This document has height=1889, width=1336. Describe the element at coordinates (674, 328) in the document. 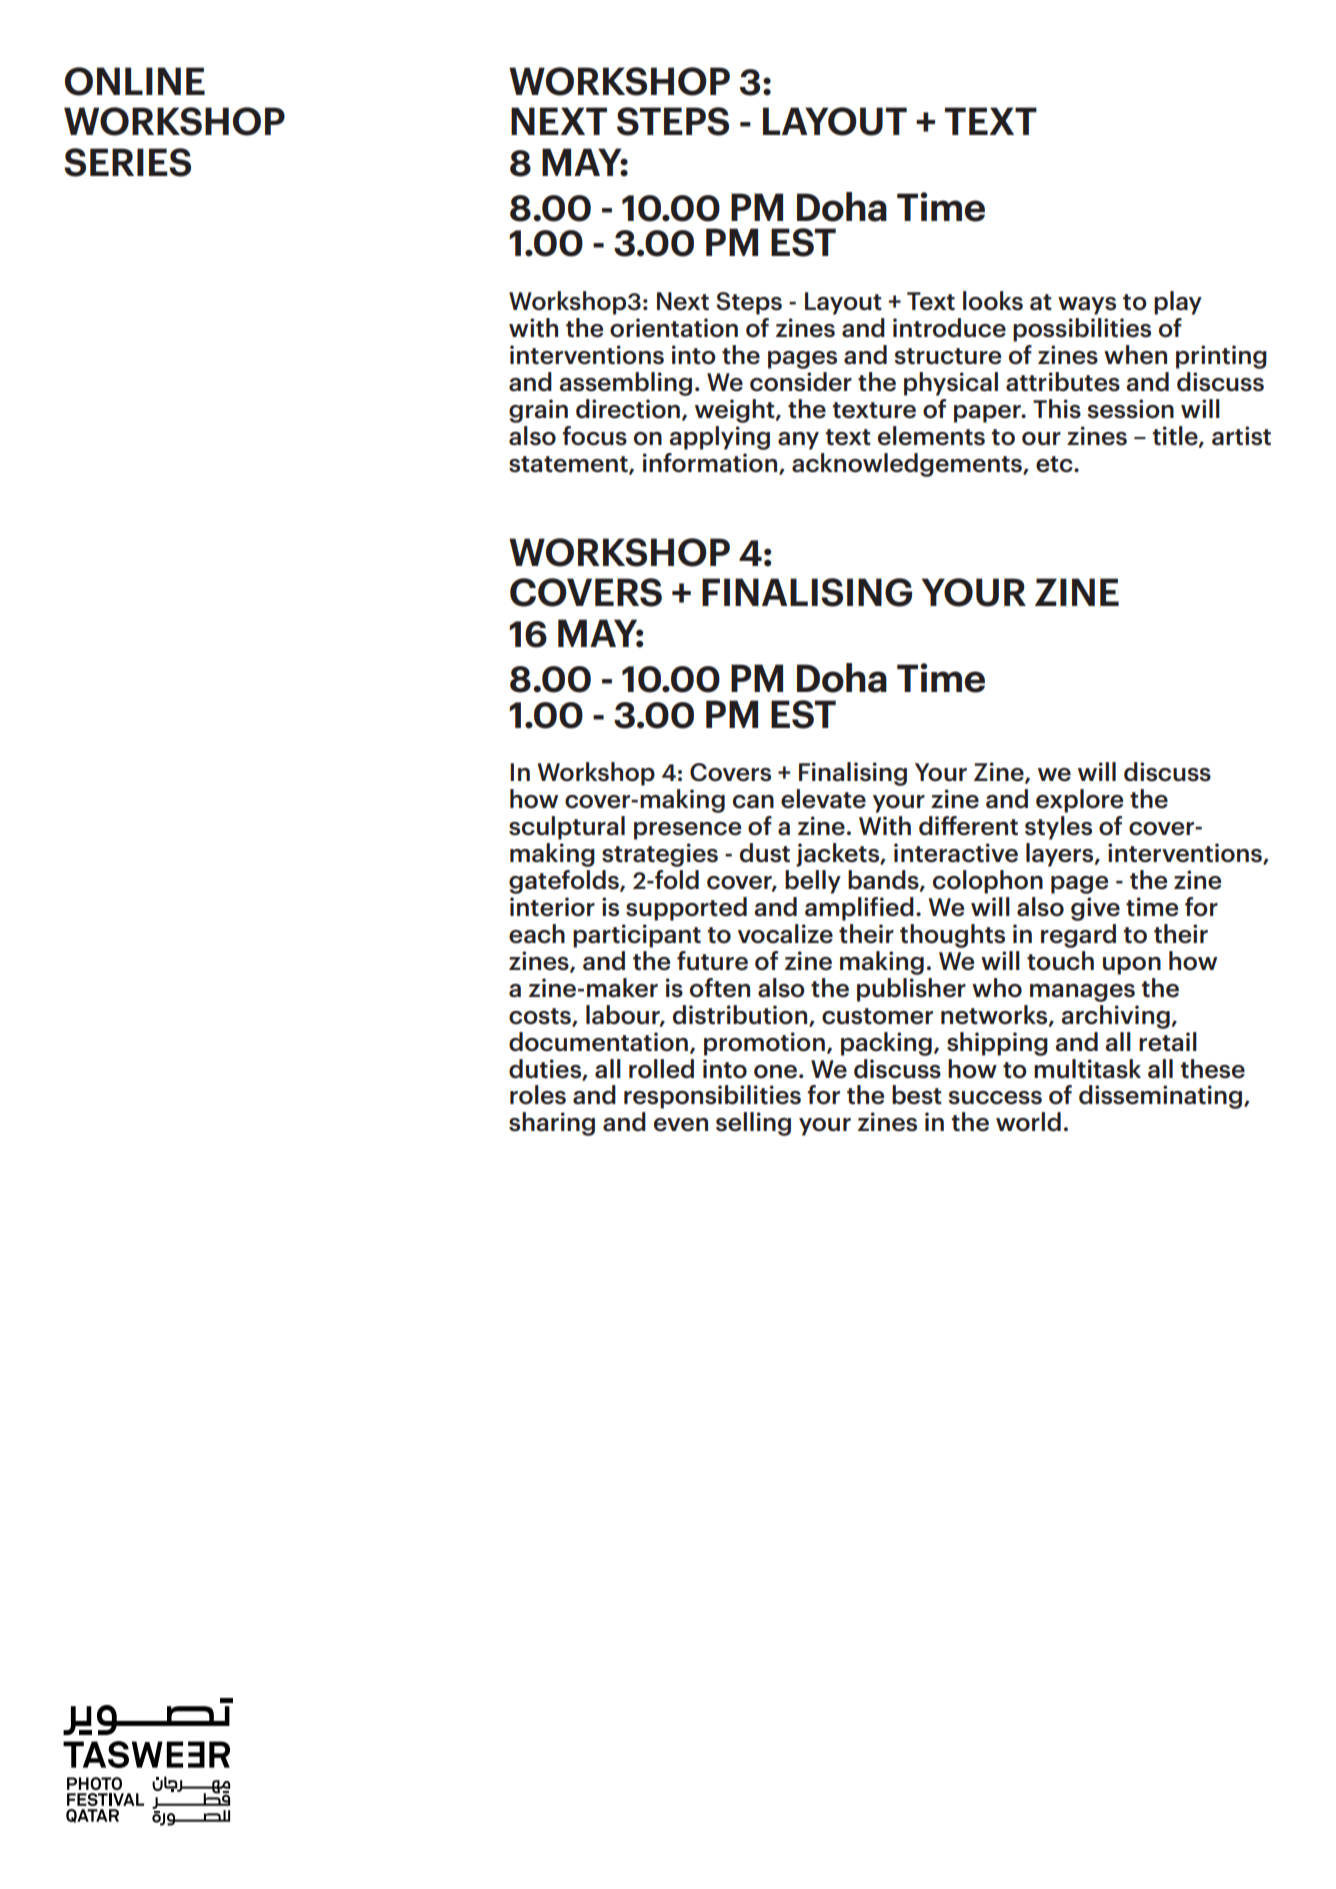

I see `orientation` at that location.
